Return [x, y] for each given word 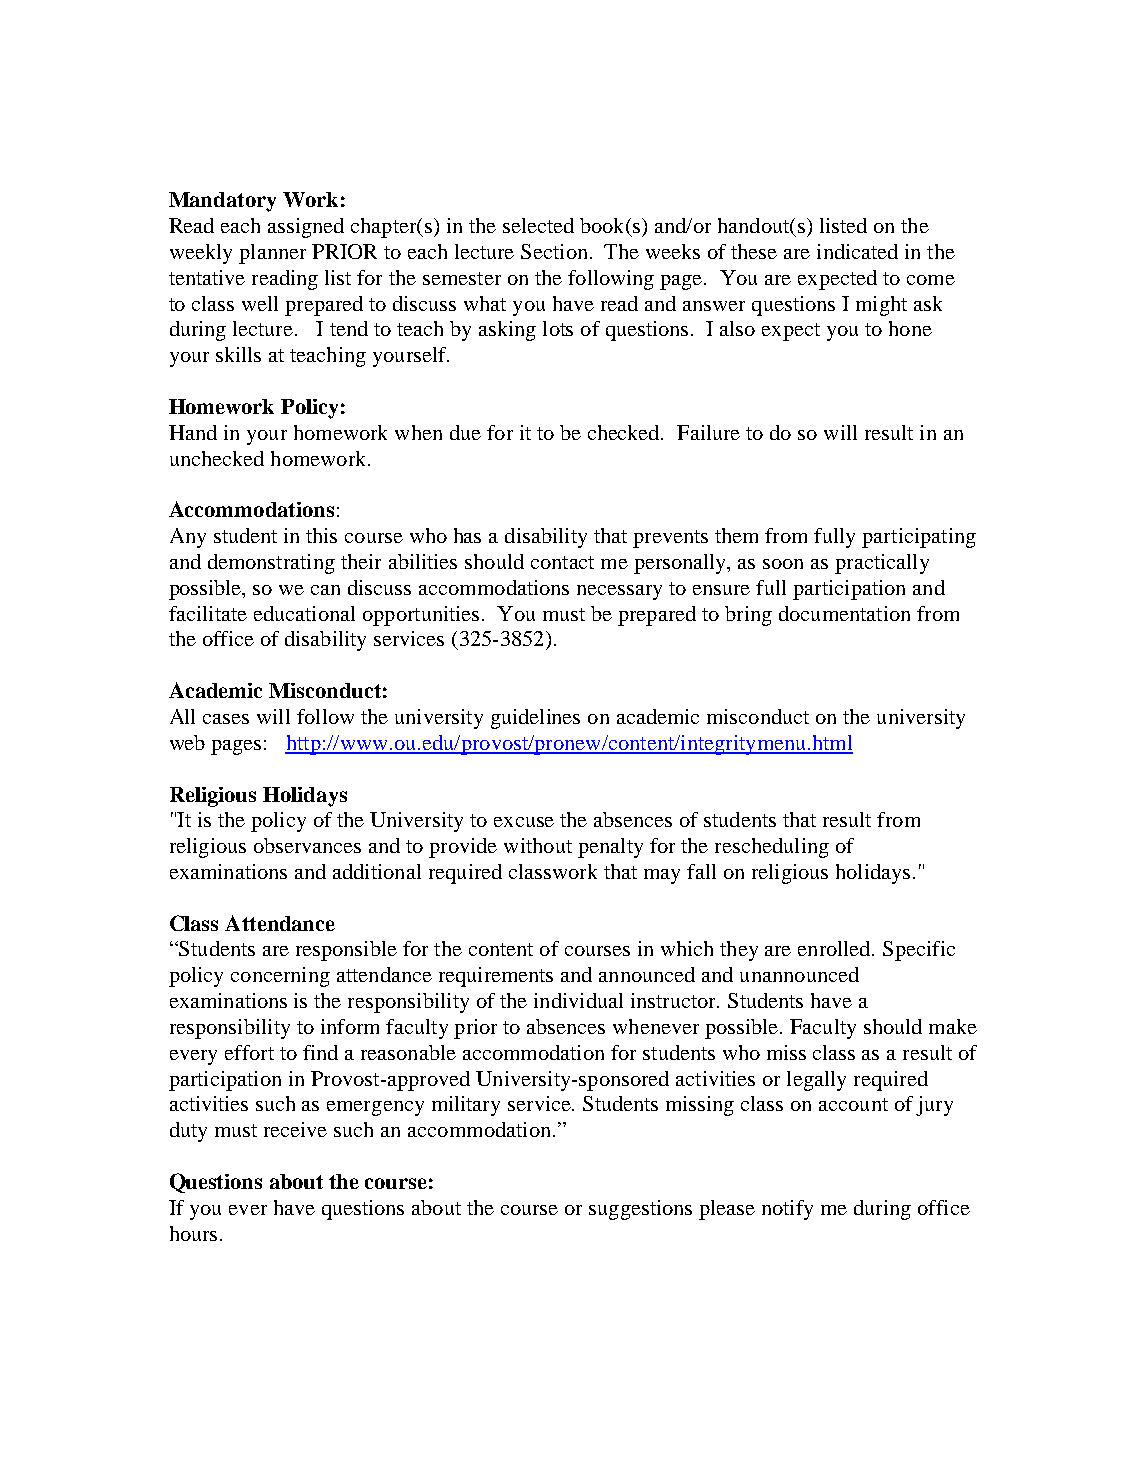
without [538, 845]
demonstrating [271, 564]
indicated [857, 251]
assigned [306, 228]
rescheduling [772, 848]
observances [307, 845]
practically [882, 564]
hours [193, 1233]
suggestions [640, 1210]
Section [554, 251]
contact [562, 562]
